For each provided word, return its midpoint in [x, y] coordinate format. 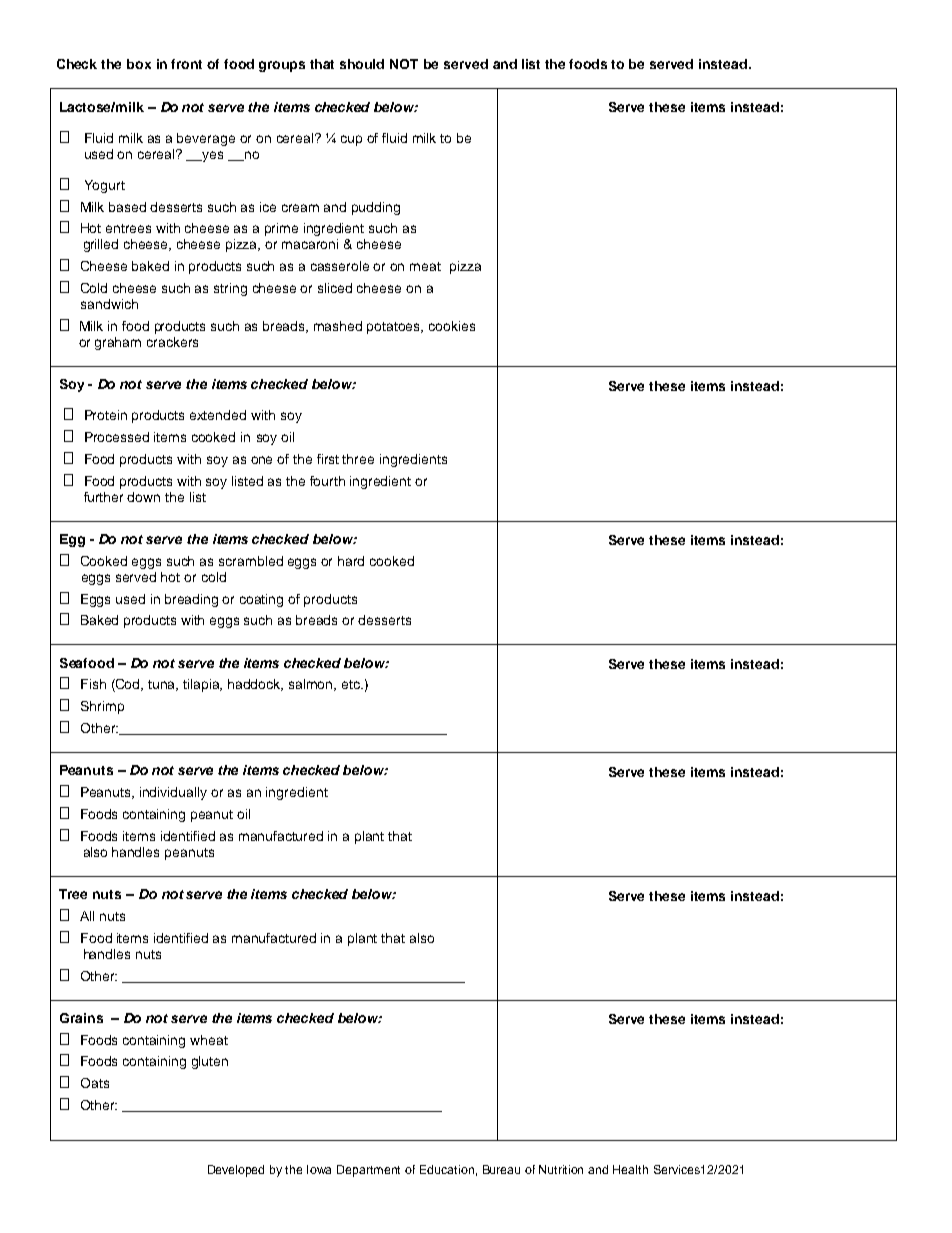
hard [351, 561]
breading [191, 600]
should [362, 64]
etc [352, 684]
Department [368, 1171]
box [139, 64]
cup [351, 140]
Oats [95, 1083]
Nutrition [561, 1169]
